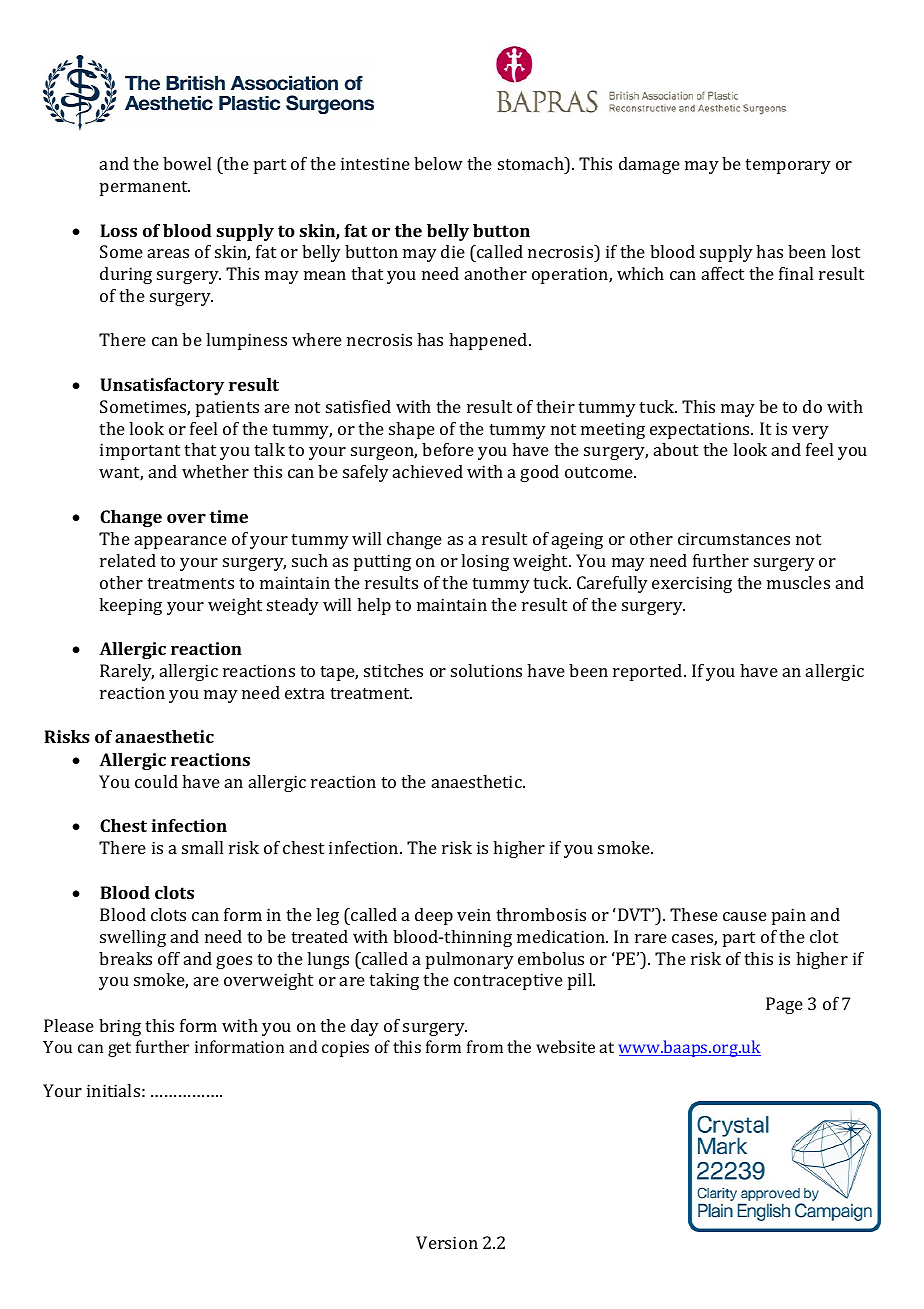 The height and width of the image is (1309, 924). What do you see at coordinates (447, 1242) in the image?
I see `Version` at bounding box center [447, 1242].
